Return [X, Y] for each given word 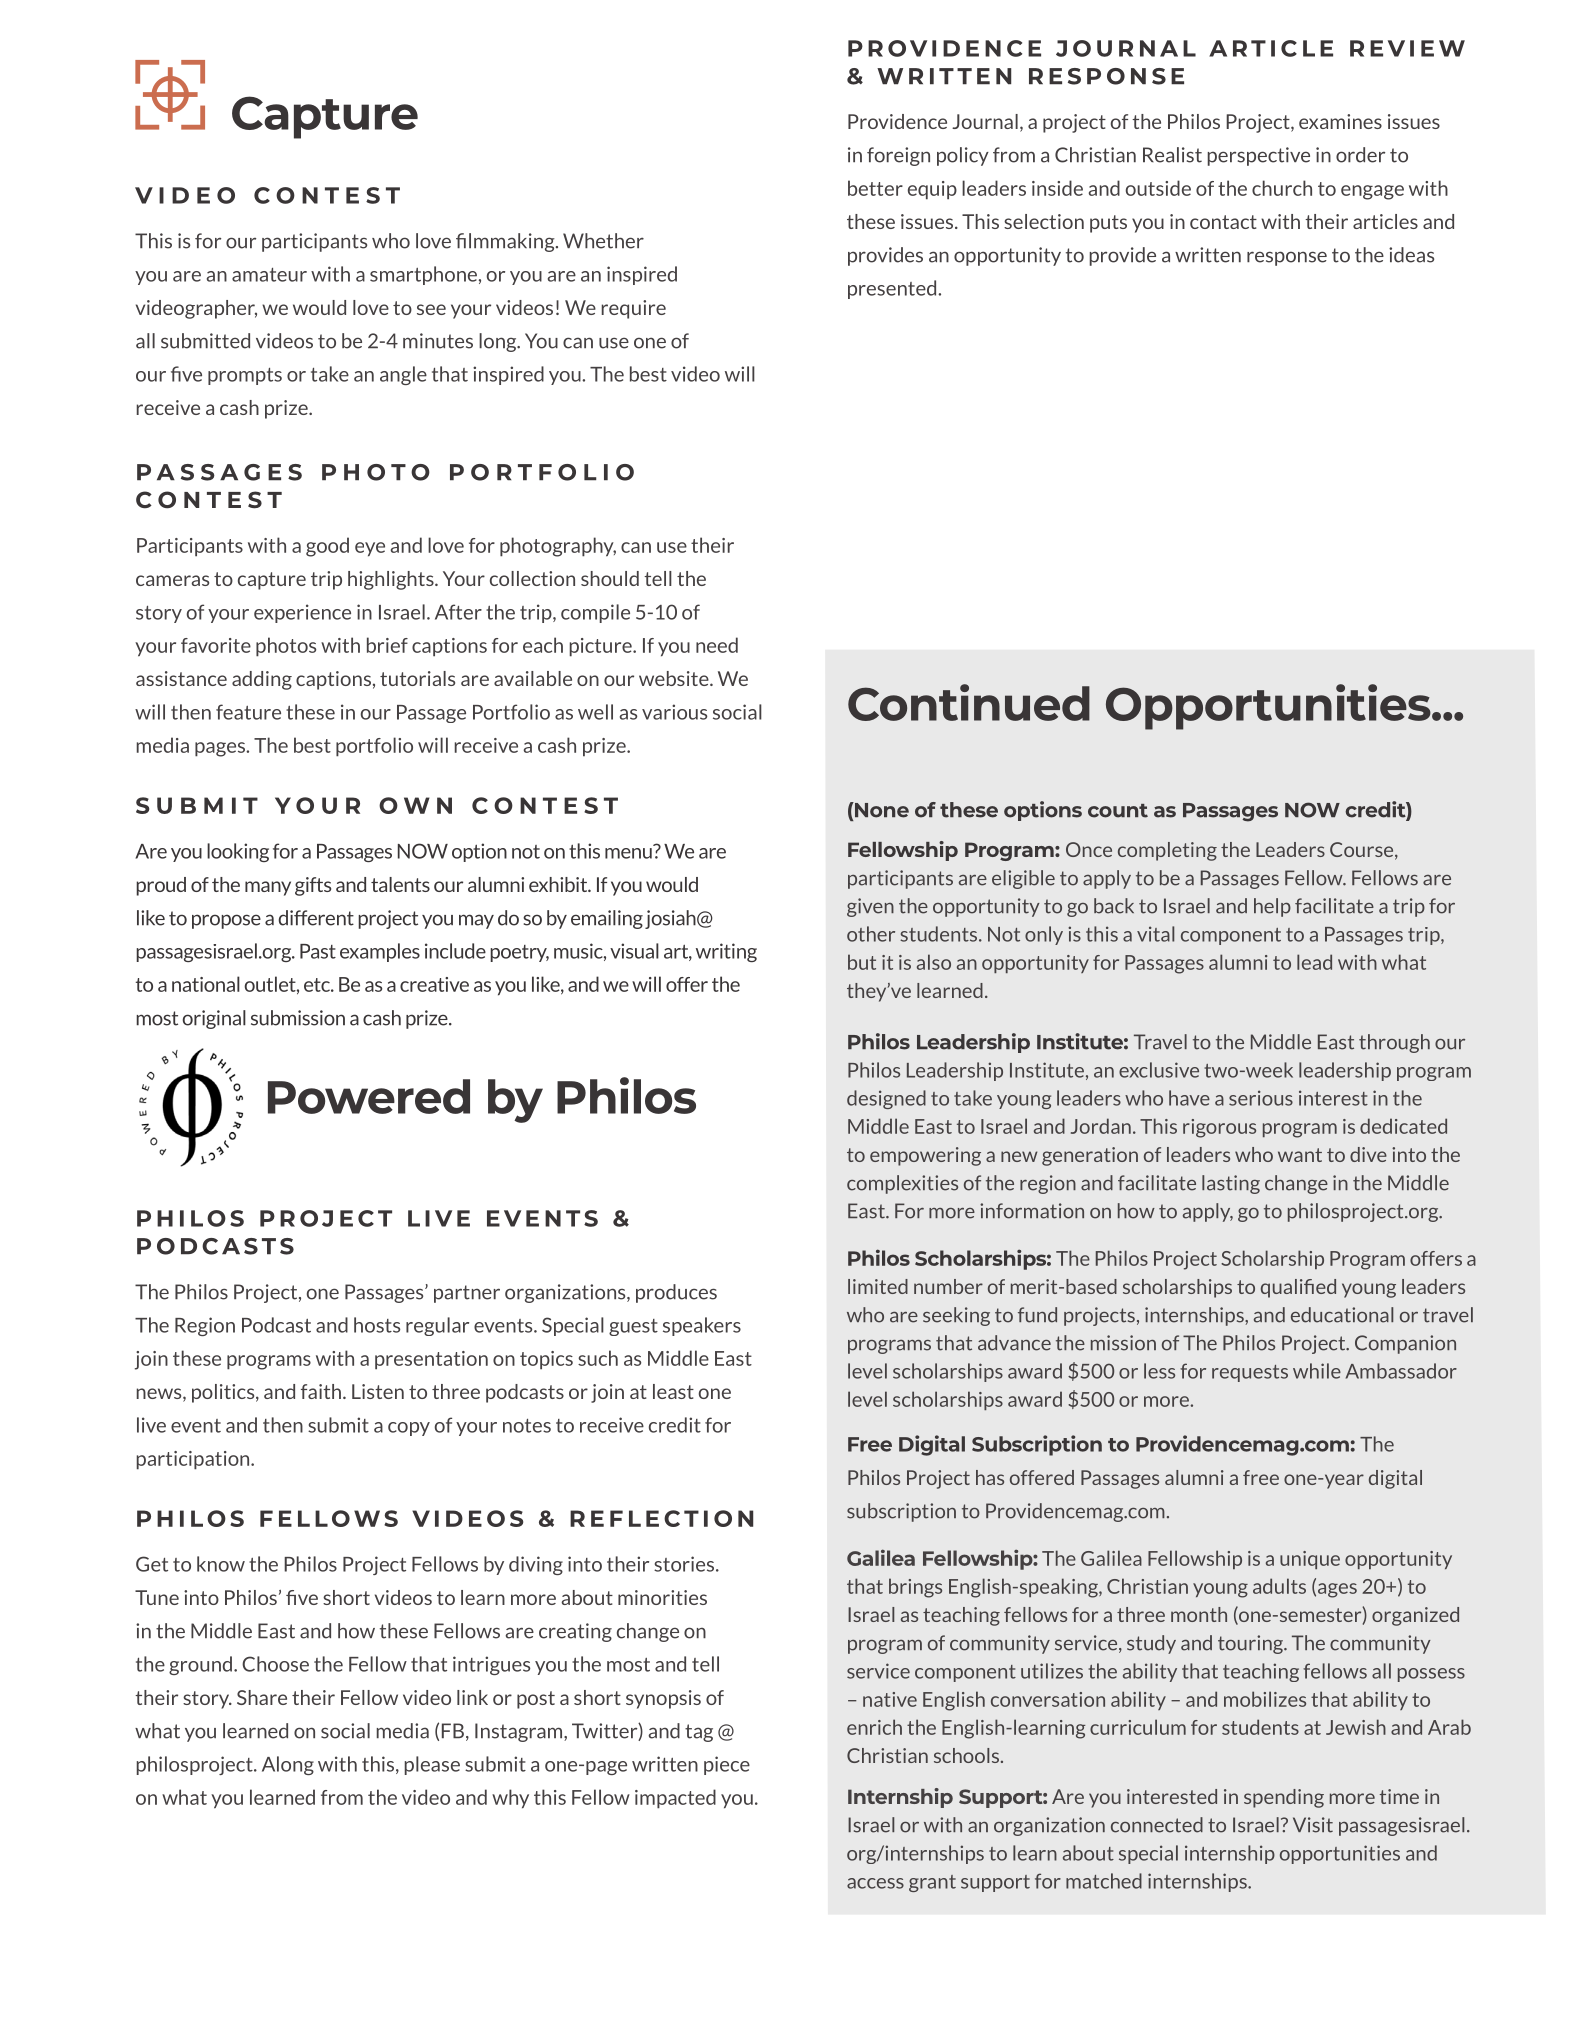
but [862, 962]
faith [321, 1391]
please [432, 1765]
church [1282, 188]
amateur [269, 275]
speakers [702, 1326]
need [717, 645]
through [1394, 1043]
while [1317, 1371]
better [875, 188]
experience [302, 613]
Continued [969, 702]
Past [318, 951]
